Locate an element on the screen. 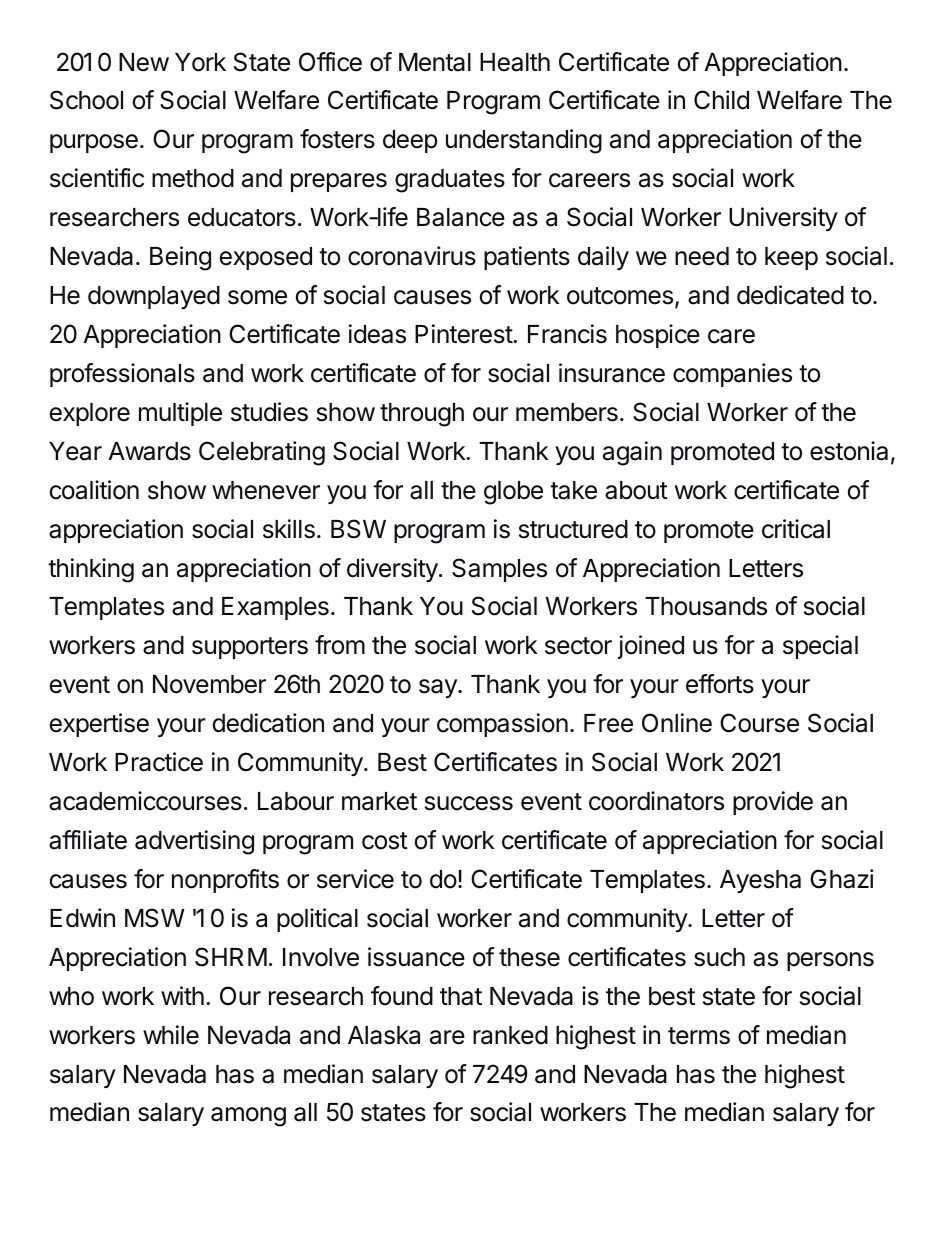 Image resolution: width=952 pixels, height=1233 pixels. Pinterest is located at coordinates (464, 334).
